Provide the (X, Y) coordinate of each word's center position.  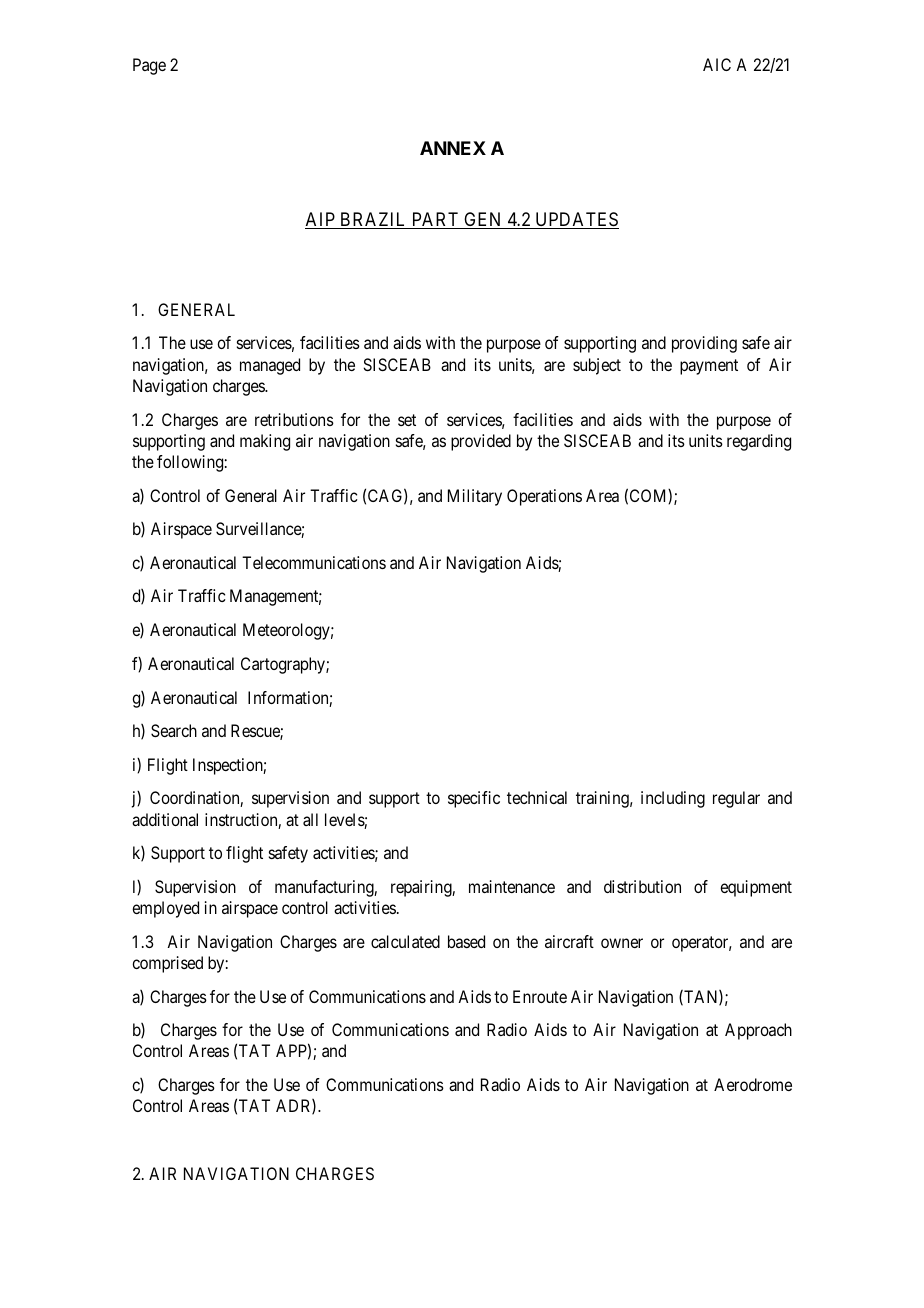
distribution (642, 886)
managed (270, 366)
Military (475, 497)
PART (435, 220)
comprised (167, 964)
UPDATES (576, 220)
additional (165, 819)
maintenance (512, 886)
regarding (759, 442)
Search (174, 730)
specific (474, 799)
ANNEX (453, 148)
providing (704, 344)
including (673, 799)
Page (149, 66)
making (265, 442)
